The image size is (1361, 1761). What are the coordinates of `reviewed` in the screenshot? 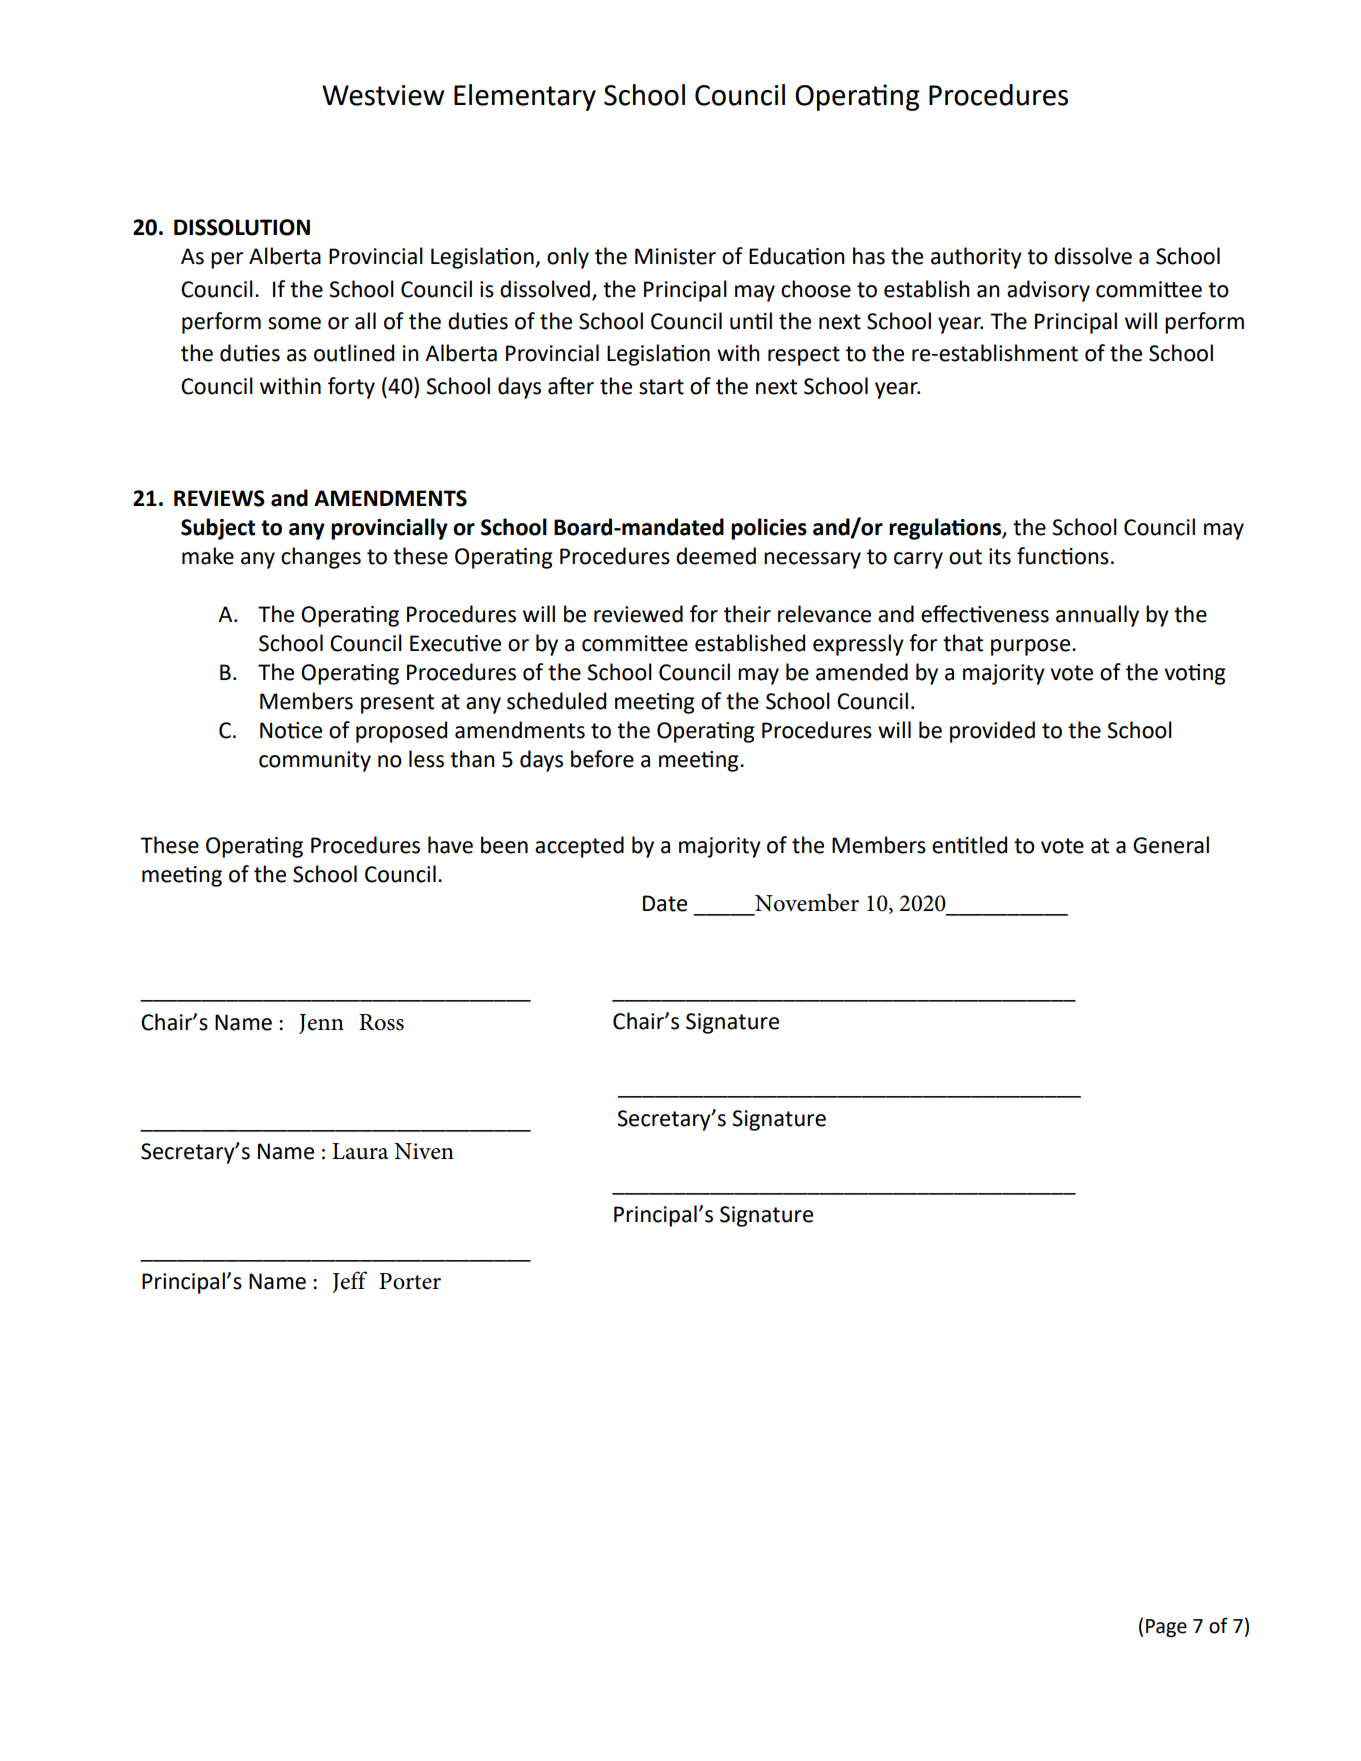 It's located at (638, 614).
